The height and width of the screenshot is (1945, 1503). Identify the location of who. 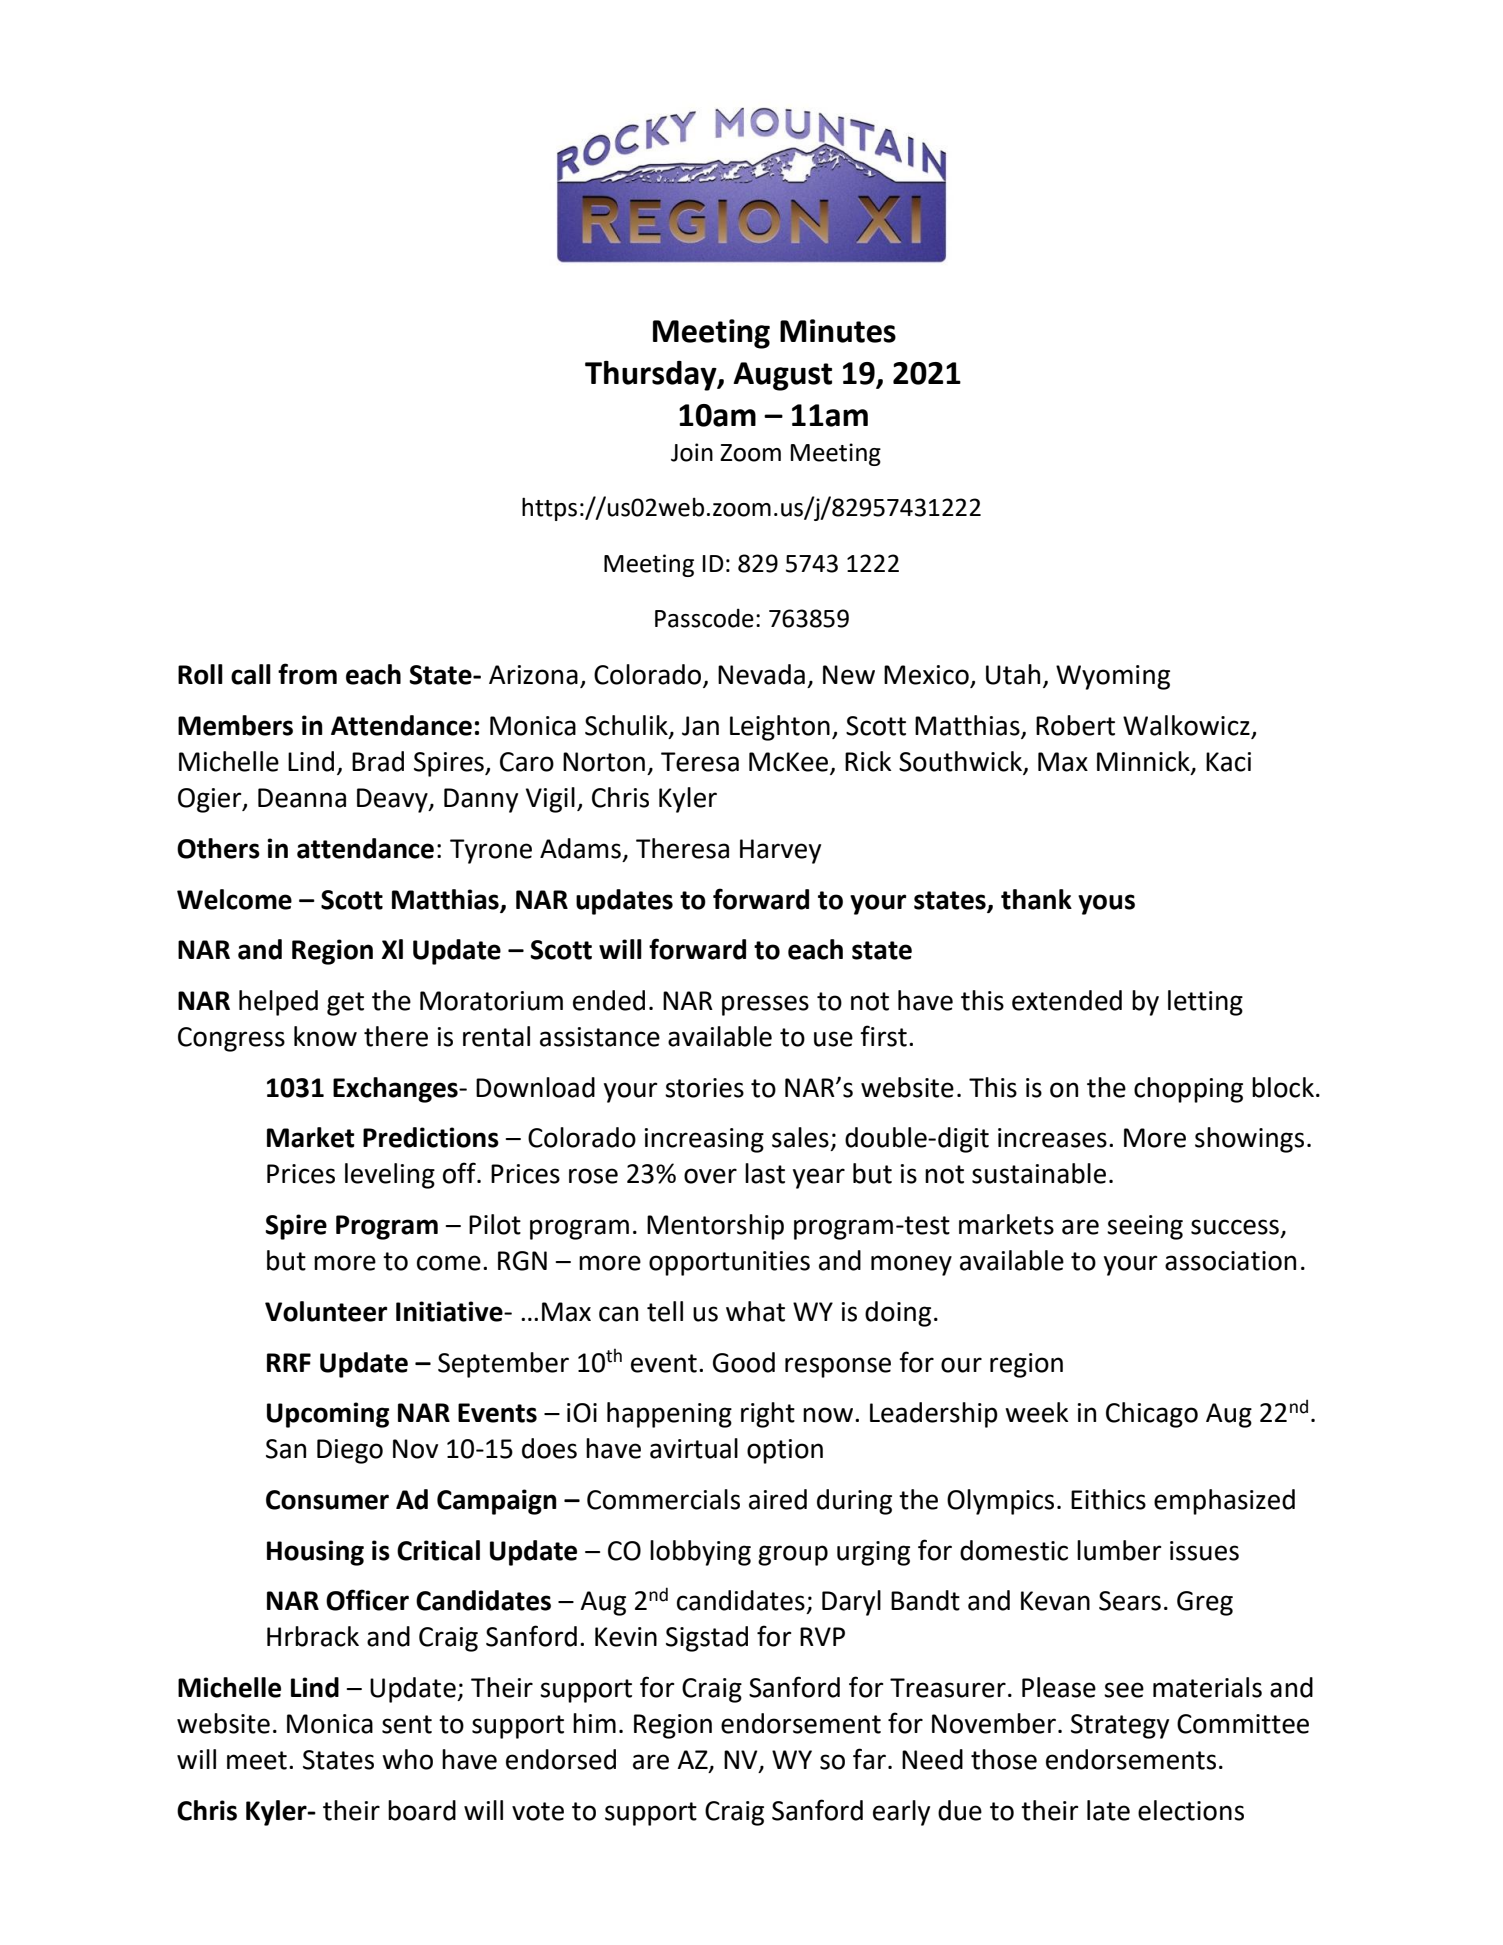
(407, 1759).
